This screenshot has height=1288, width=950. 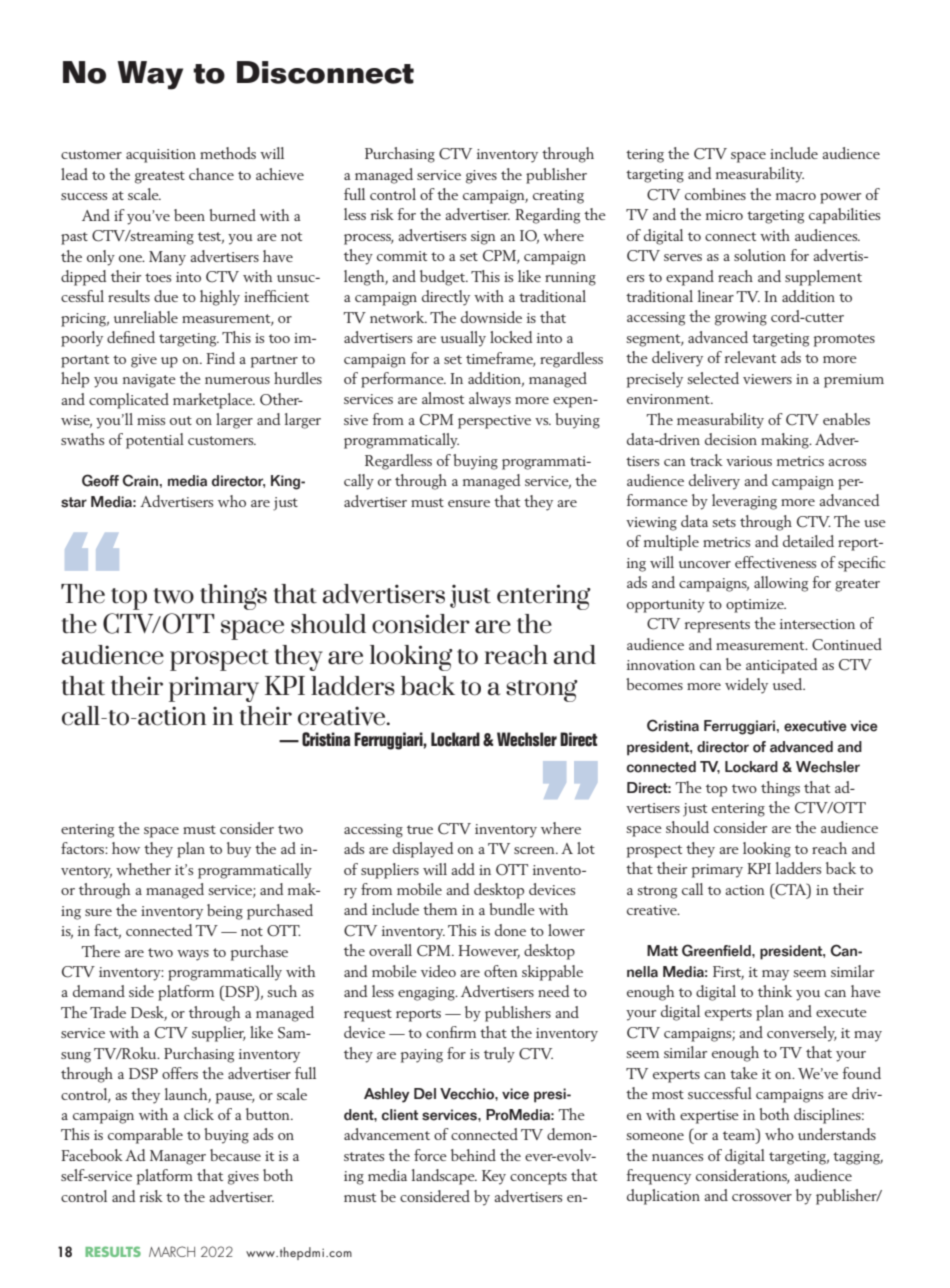 I want to click on First, so click(x=728, y=972).
